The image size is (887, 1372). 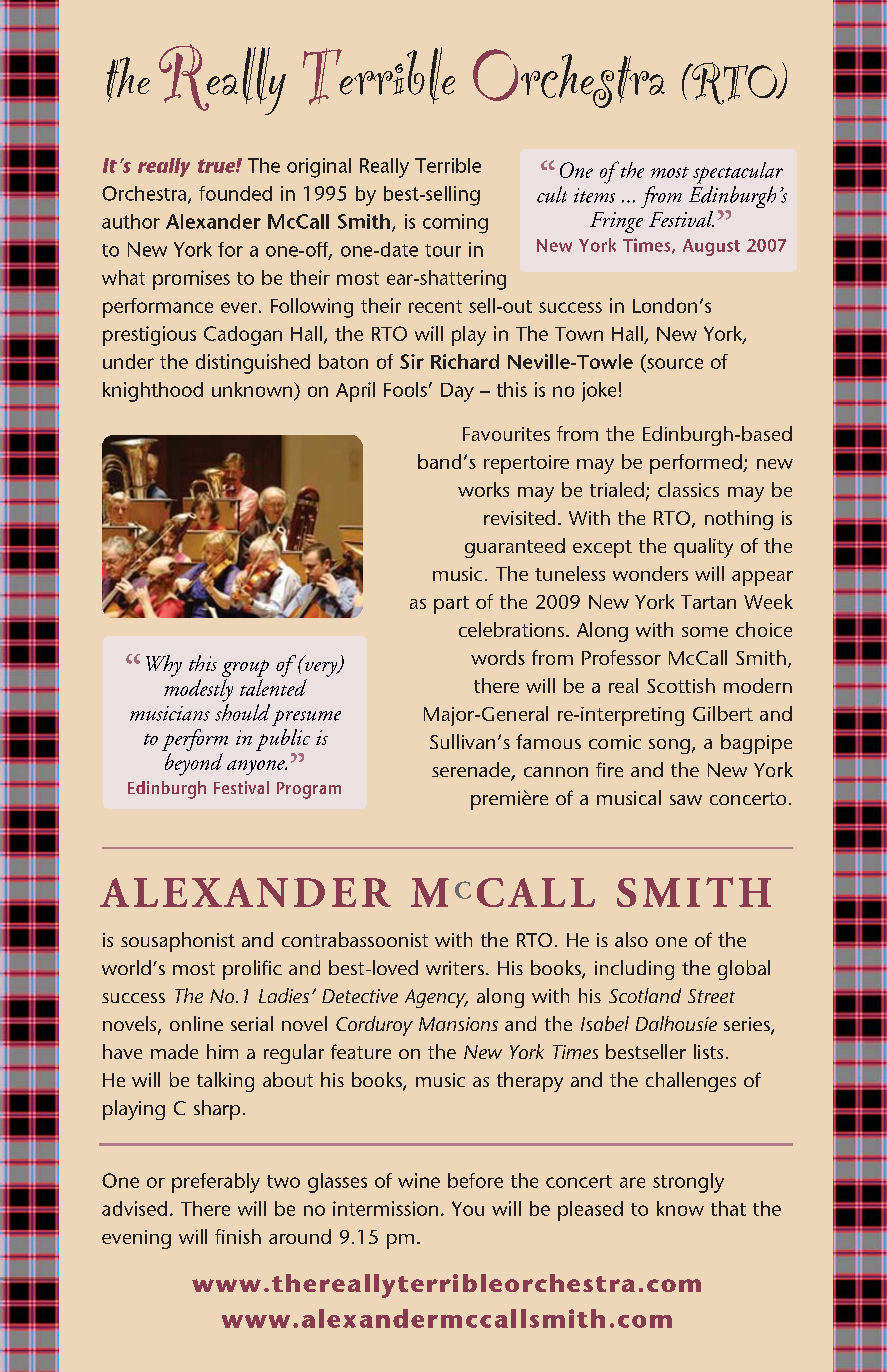 What do you see at coordinates (688, 489) in the page?
I see `classics` at bounding box center [688, 489].
